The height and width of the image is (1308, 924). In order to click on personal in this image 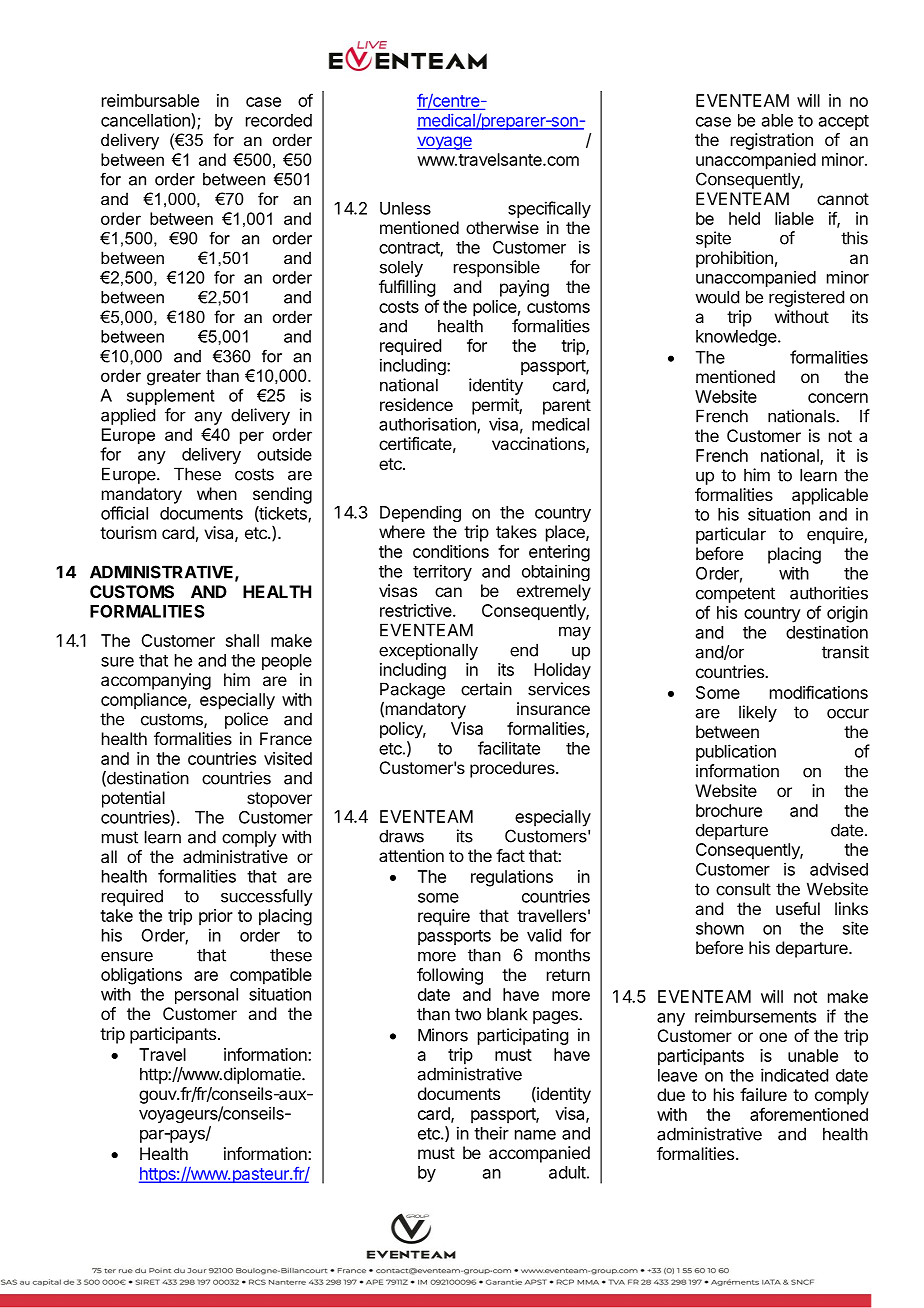, I will do `click(206, 996)`.
